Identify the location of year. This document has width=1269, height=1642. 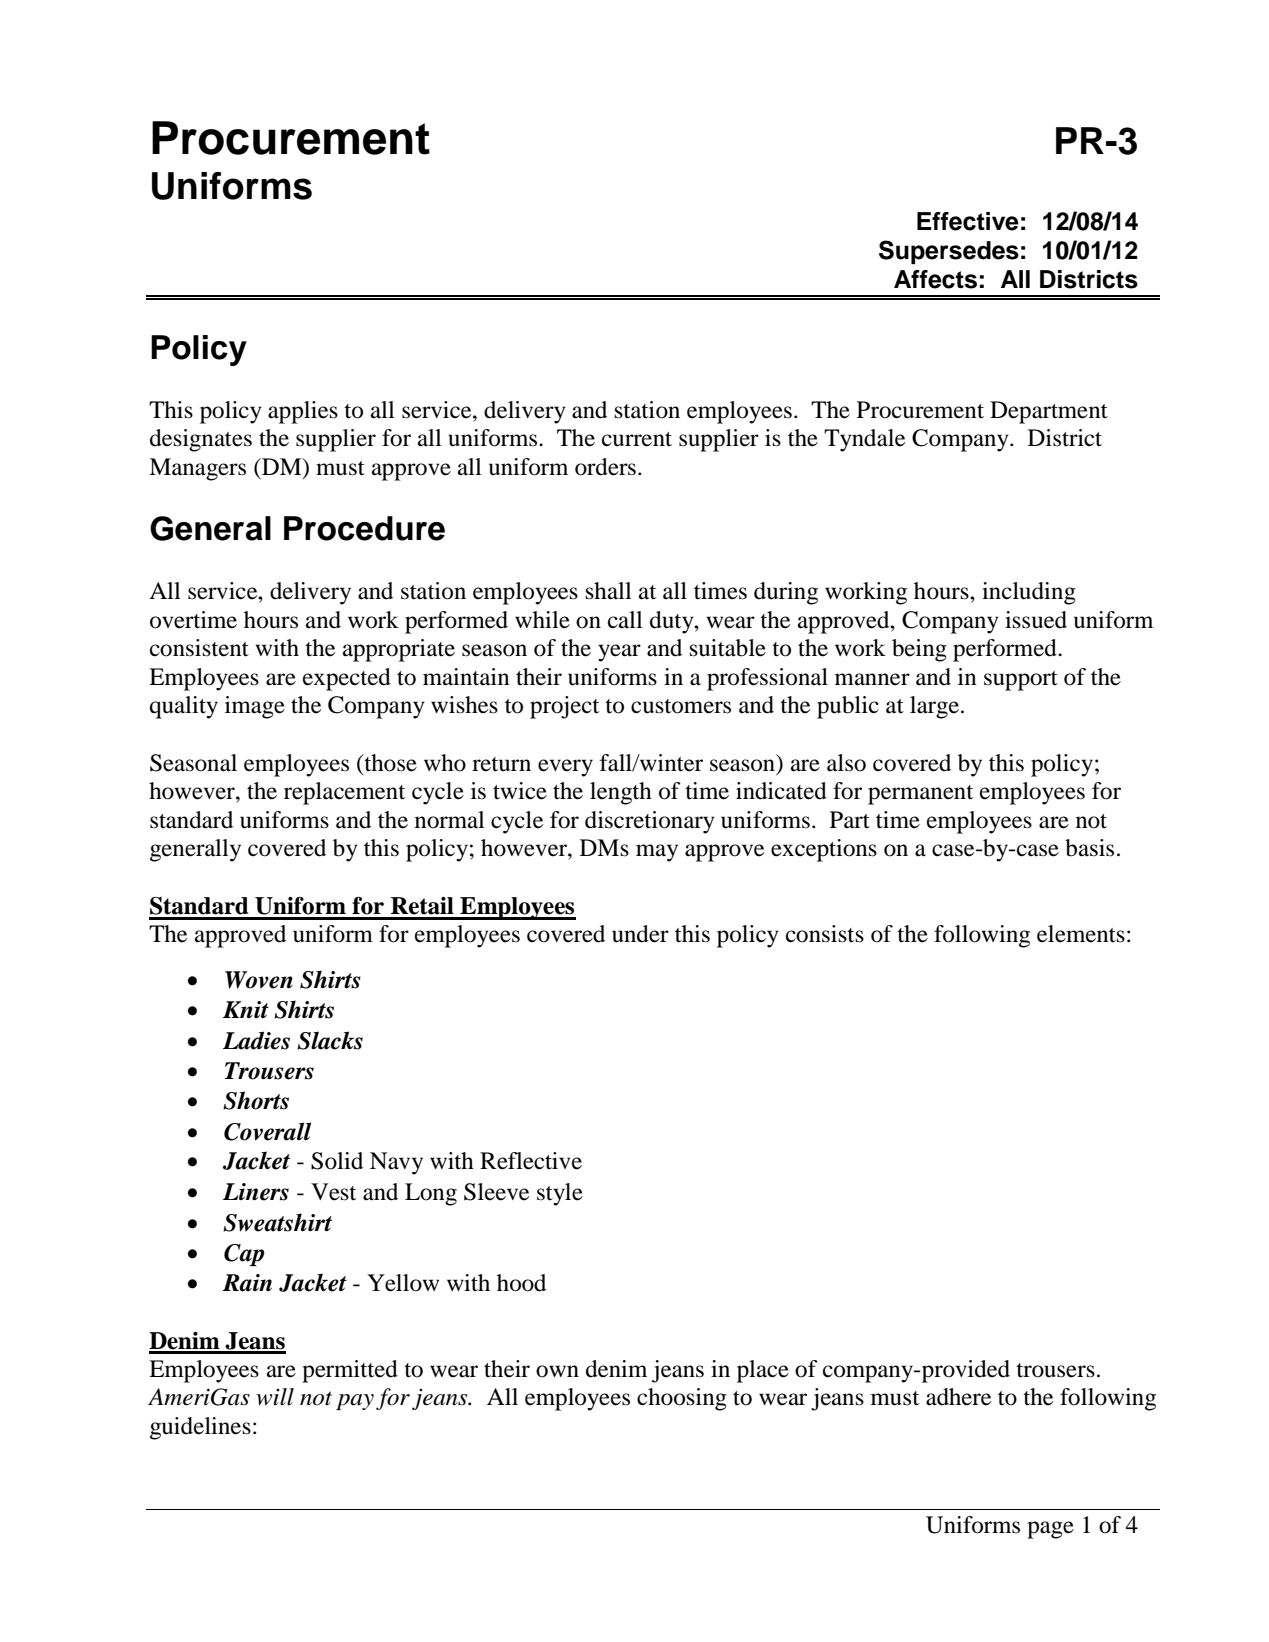
(619, 653).
